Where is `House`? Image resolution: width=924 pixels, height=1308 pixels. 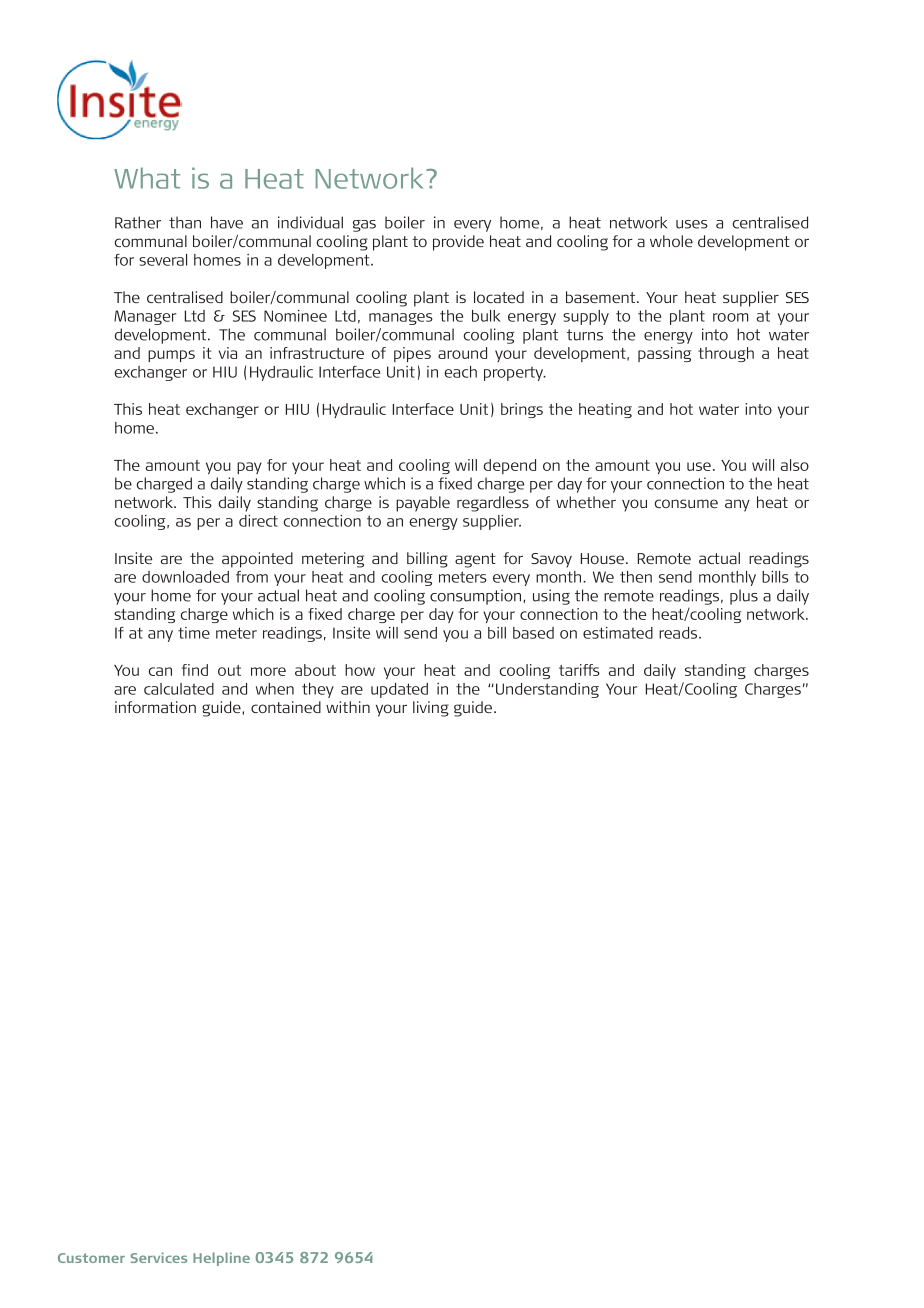 House is located at coordinates (604, 558).
